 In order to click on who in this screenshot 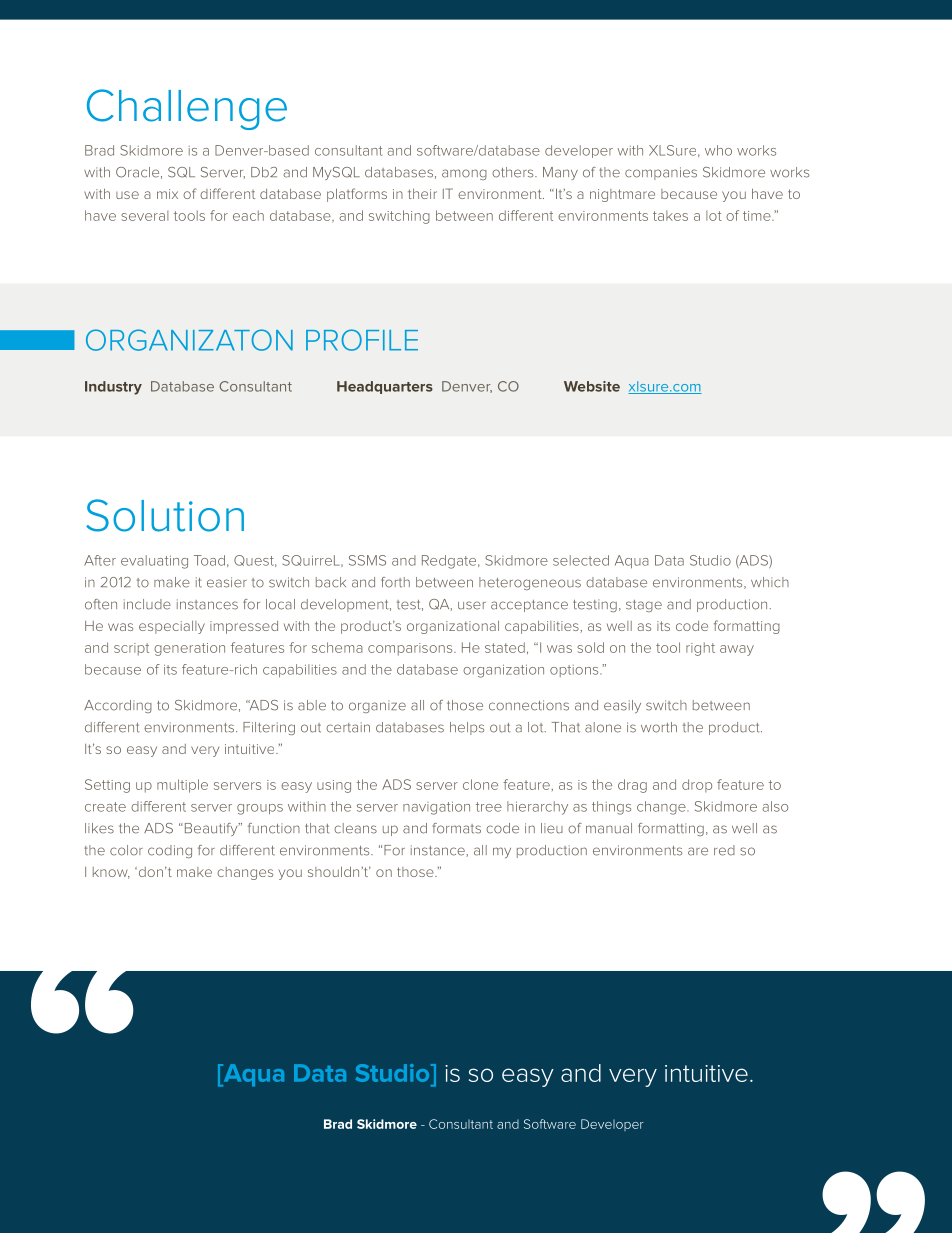, I will do `click(718, 150)`.
